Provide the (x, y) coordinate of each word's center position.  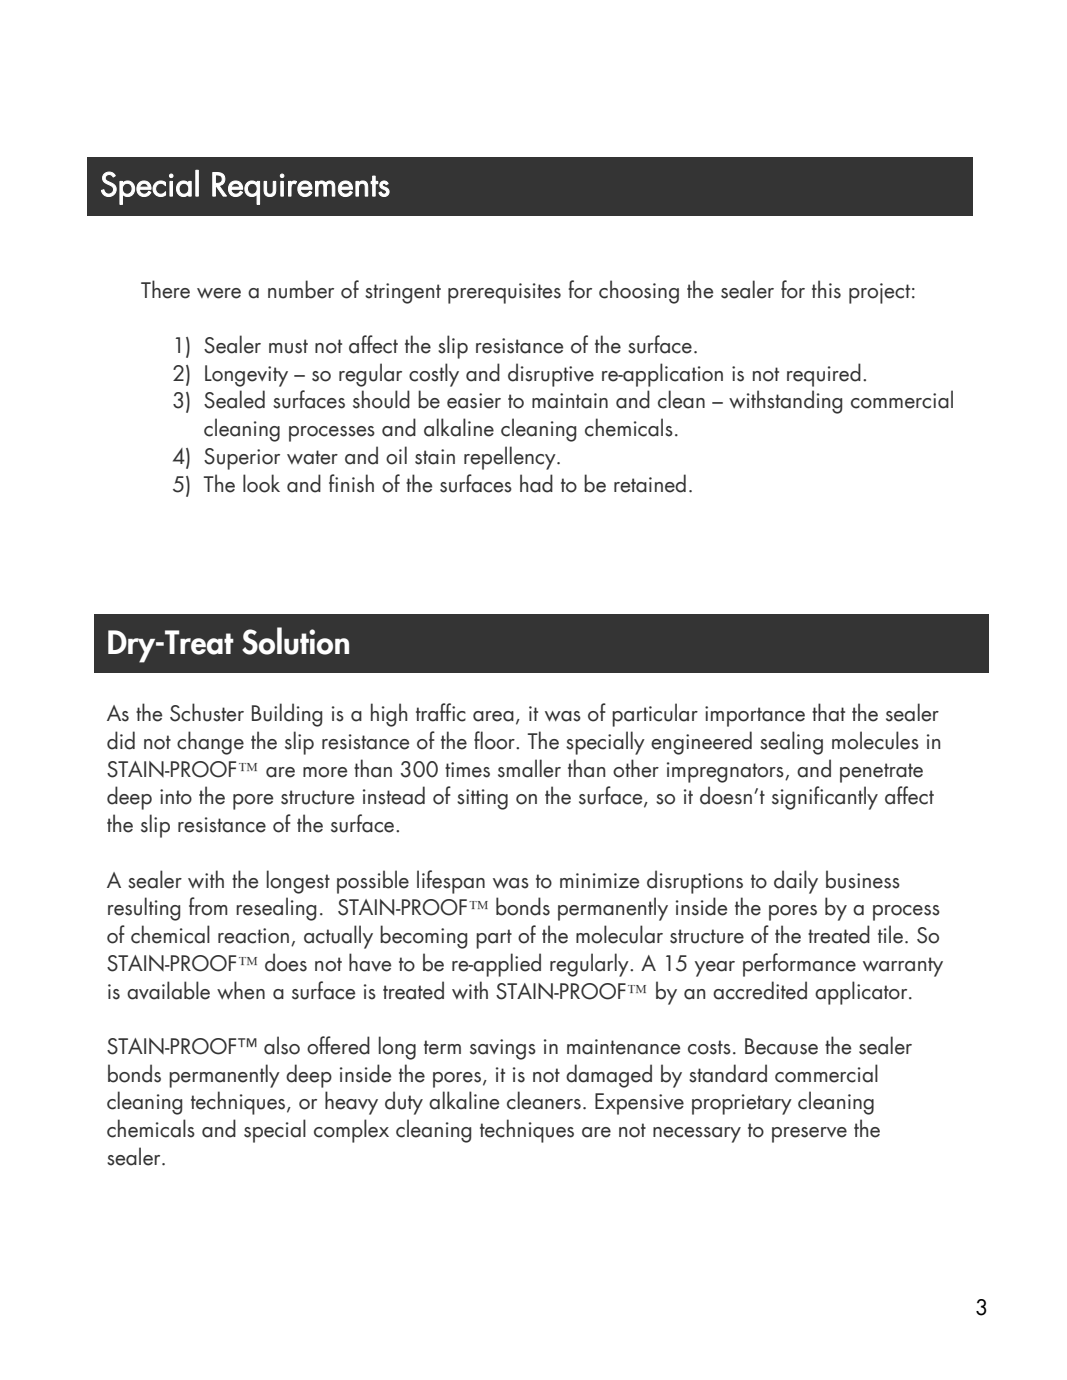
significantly (825, 798)
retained (650, 483)
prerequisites (504, 293)
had (536, 483)
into (176, 797)
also (282, 1045)
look (261, 483)
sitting (482, 799)
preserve (809, 1135)
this (826, 289)
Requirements (301, 188)
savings (503, 1049)
